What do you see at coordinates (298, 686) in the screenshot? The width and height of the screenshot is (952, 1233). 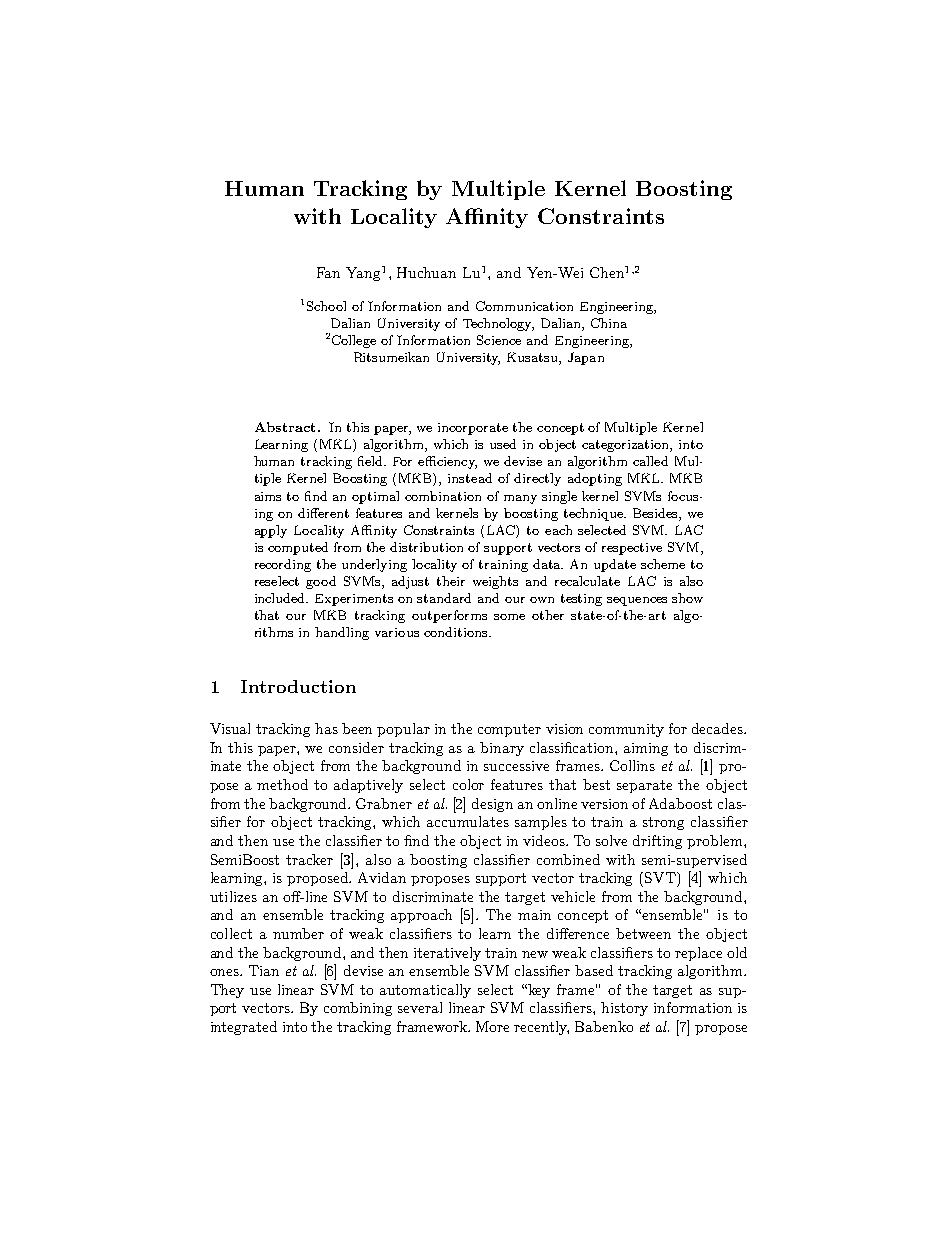 I see `Introduction` at bounding box center [298, 686].
